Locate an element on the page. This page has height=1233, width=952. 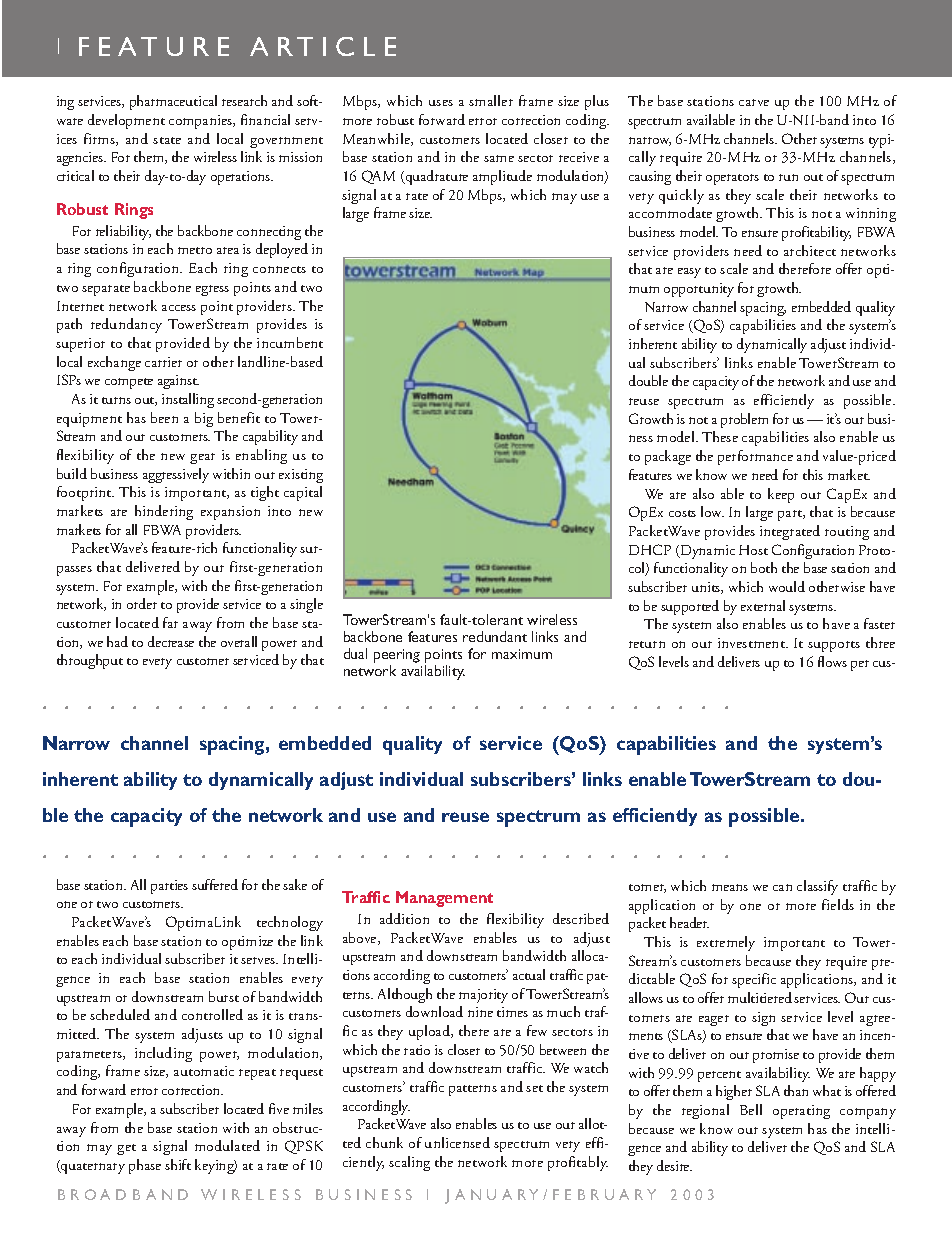
decrease is located at coordinates (171, 641).
